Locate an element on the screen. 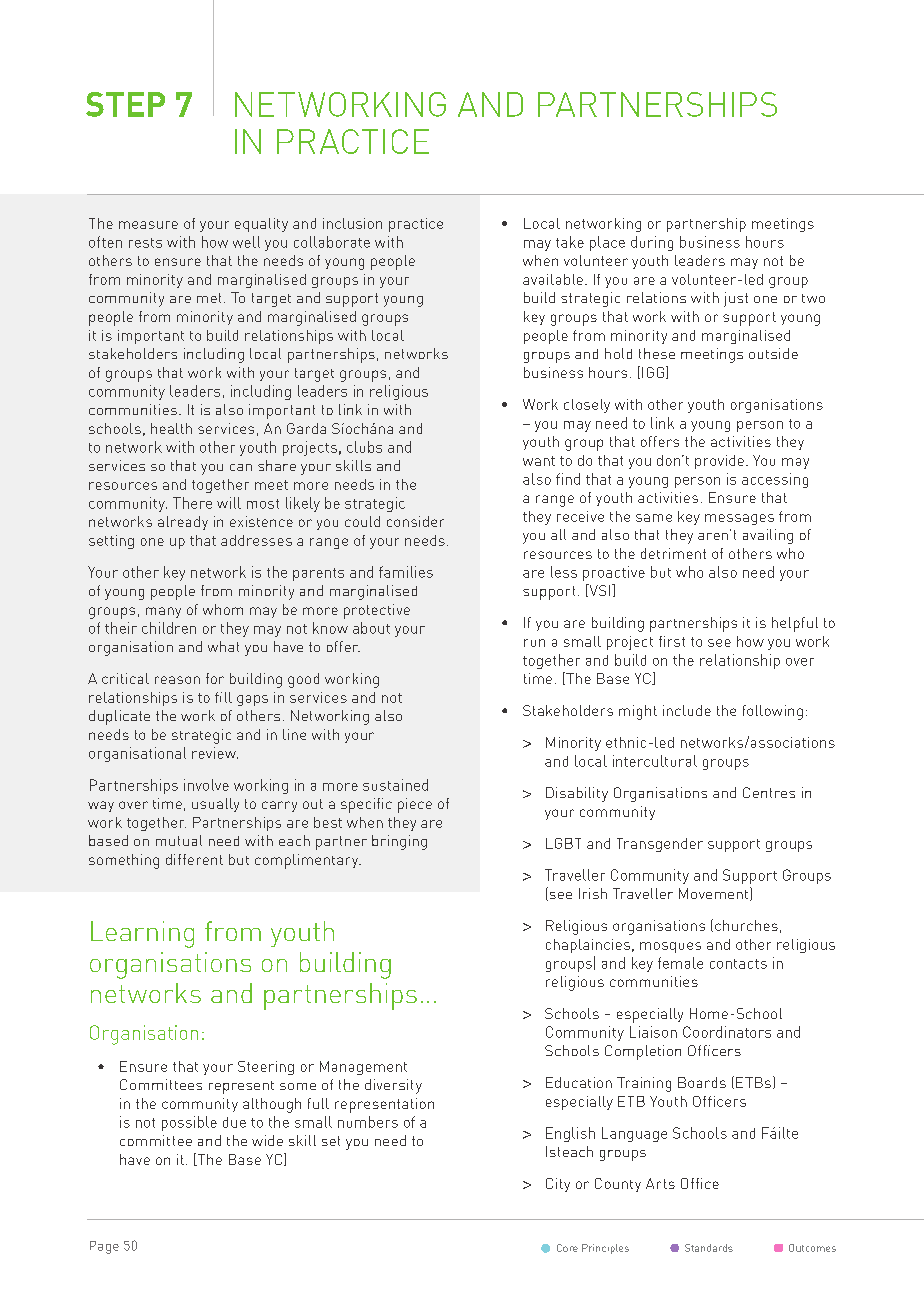 The width and height of the screenshot is (924, 1308). consider is located at coordinates (415, 521).
